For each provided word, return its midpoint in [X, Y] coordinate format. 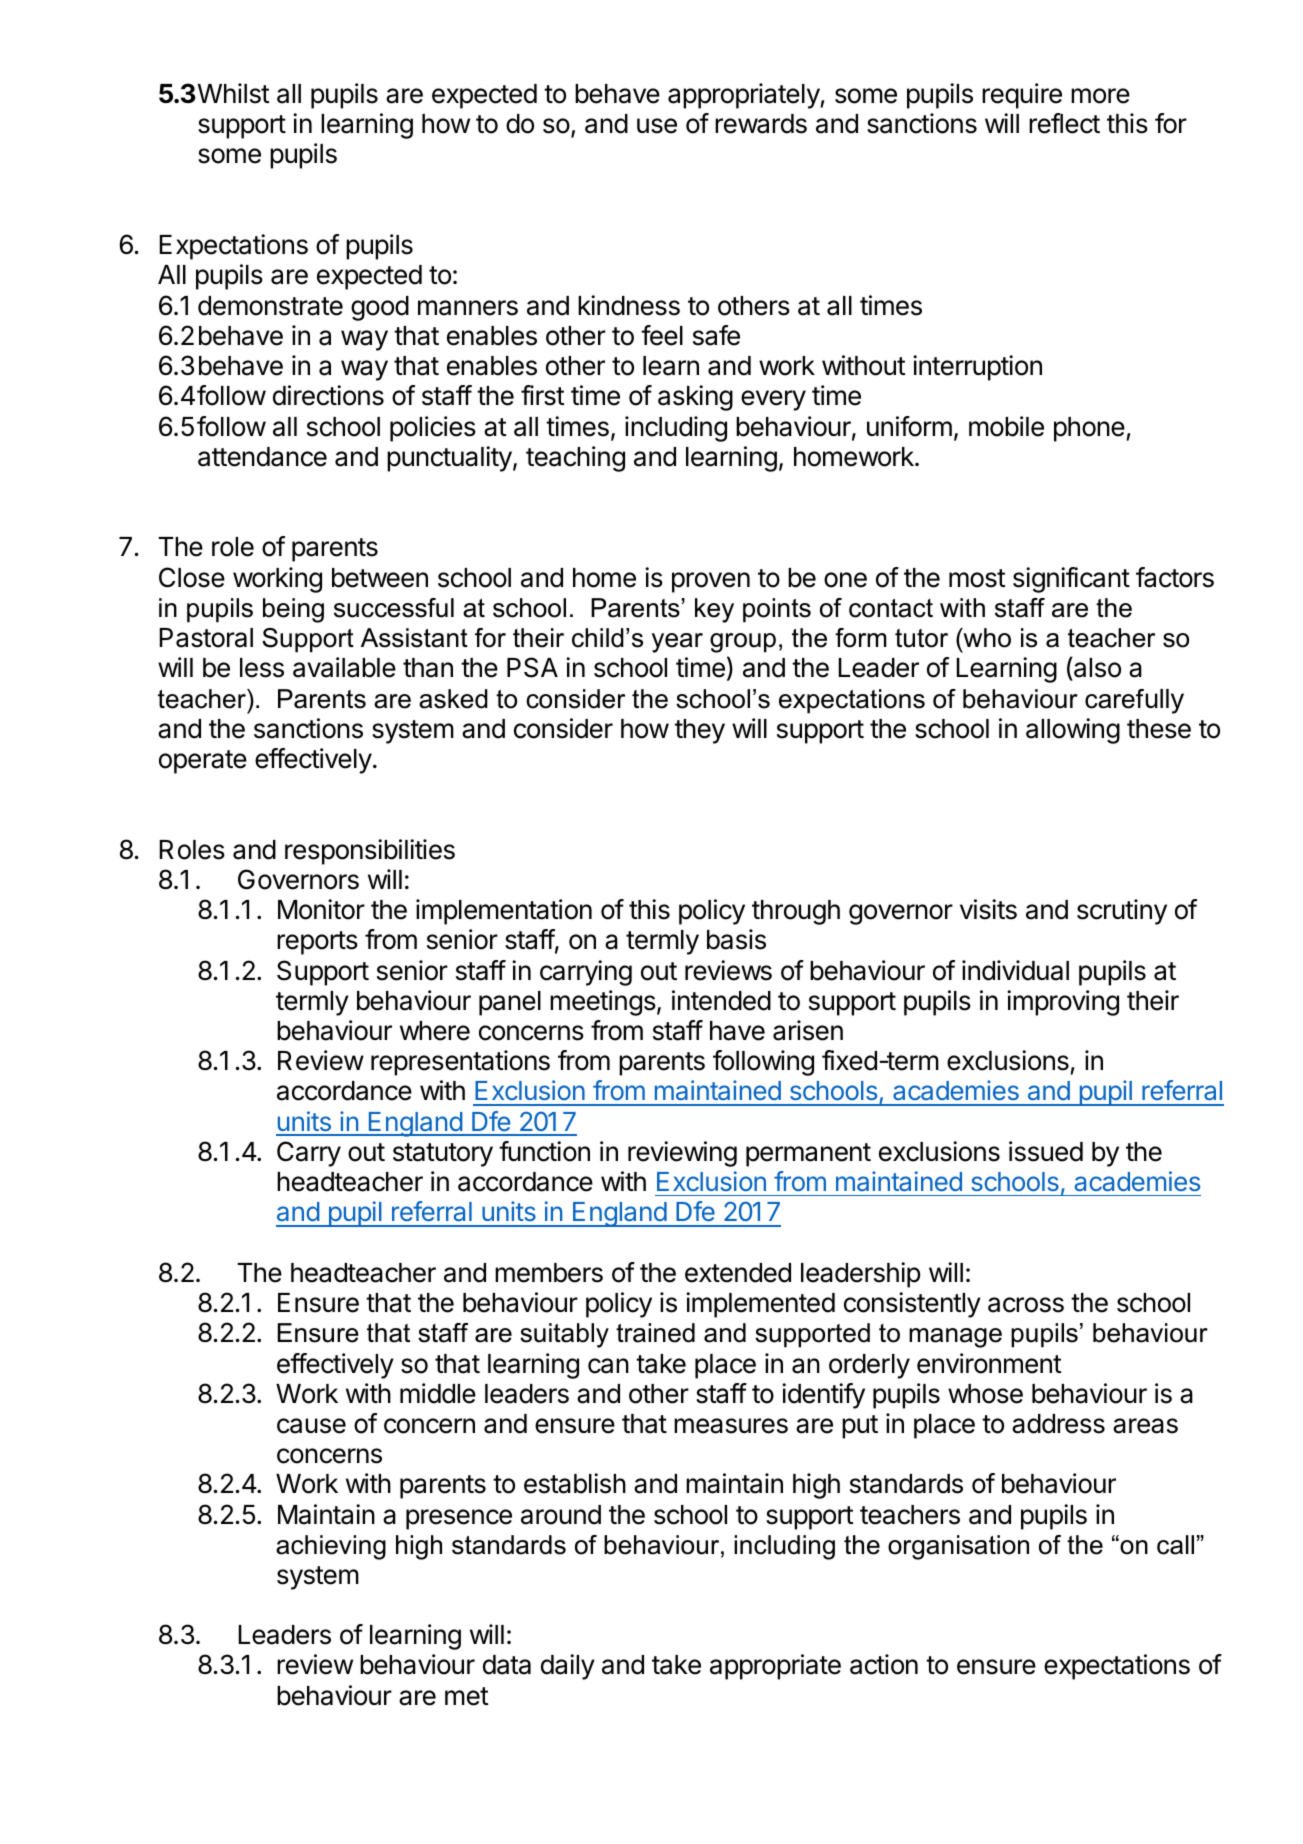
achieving [331, 1547]
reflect [1064, 123]
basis [736, 939]
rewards [761, 124]
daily [568, 1667]
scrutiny [1122, 912]
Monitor [321, 909]
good [380, 308]
